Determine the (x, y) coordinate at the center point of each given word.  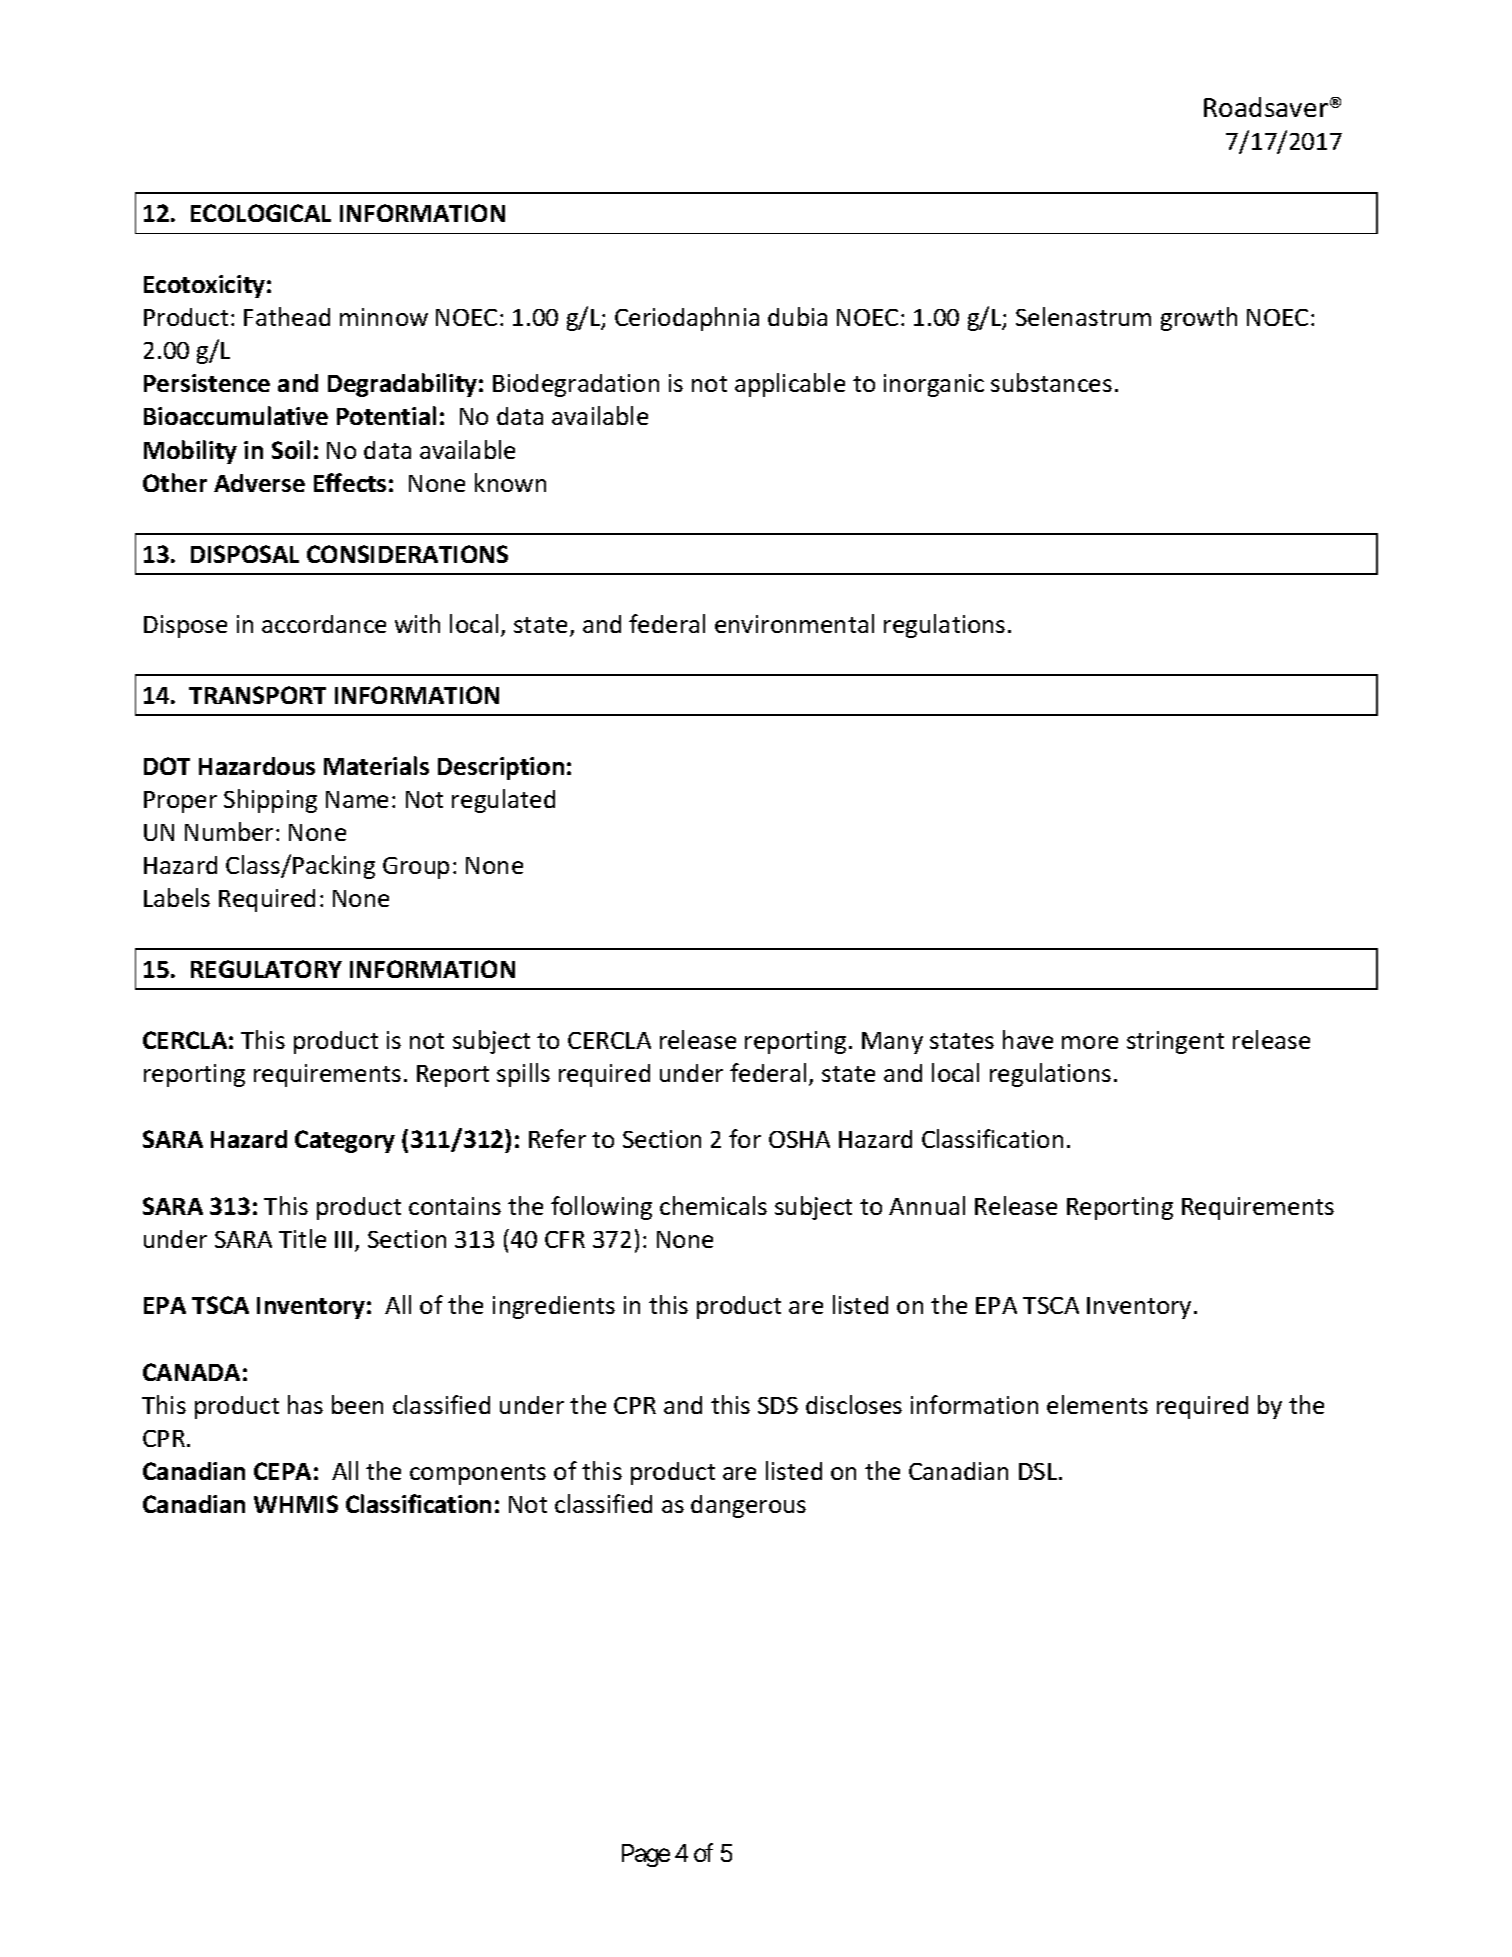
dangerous (748, 1506)
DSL (1039, 1471)
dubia (797, 316)
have (1028, 1039)
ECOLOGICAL (261, 213)
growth (1199, 319)
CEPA (282, 1471)
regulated (503, 801)
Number (229, 831)
